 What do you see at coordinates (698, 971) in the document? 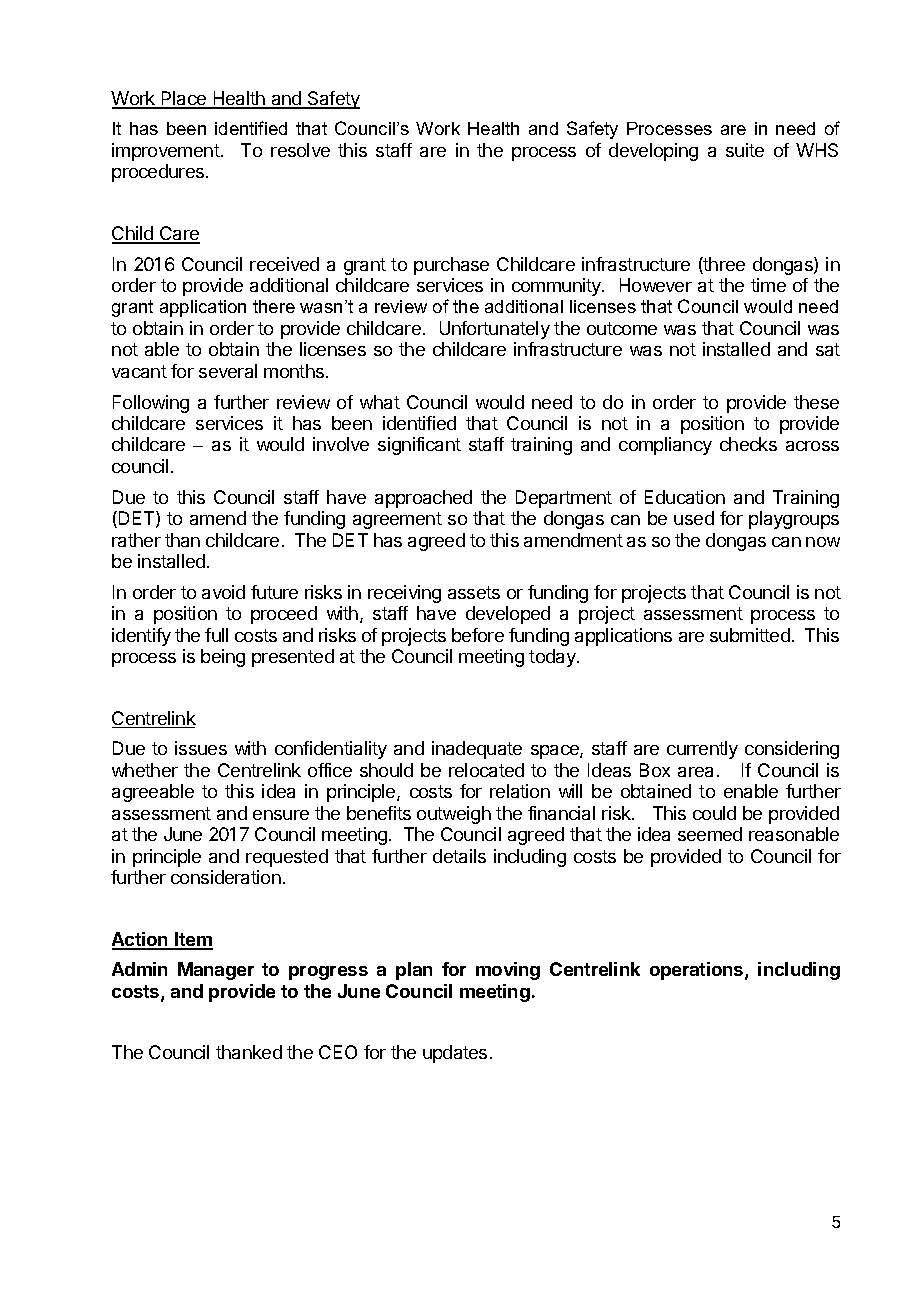
I see `operations` at bounding box center [698, 971].
